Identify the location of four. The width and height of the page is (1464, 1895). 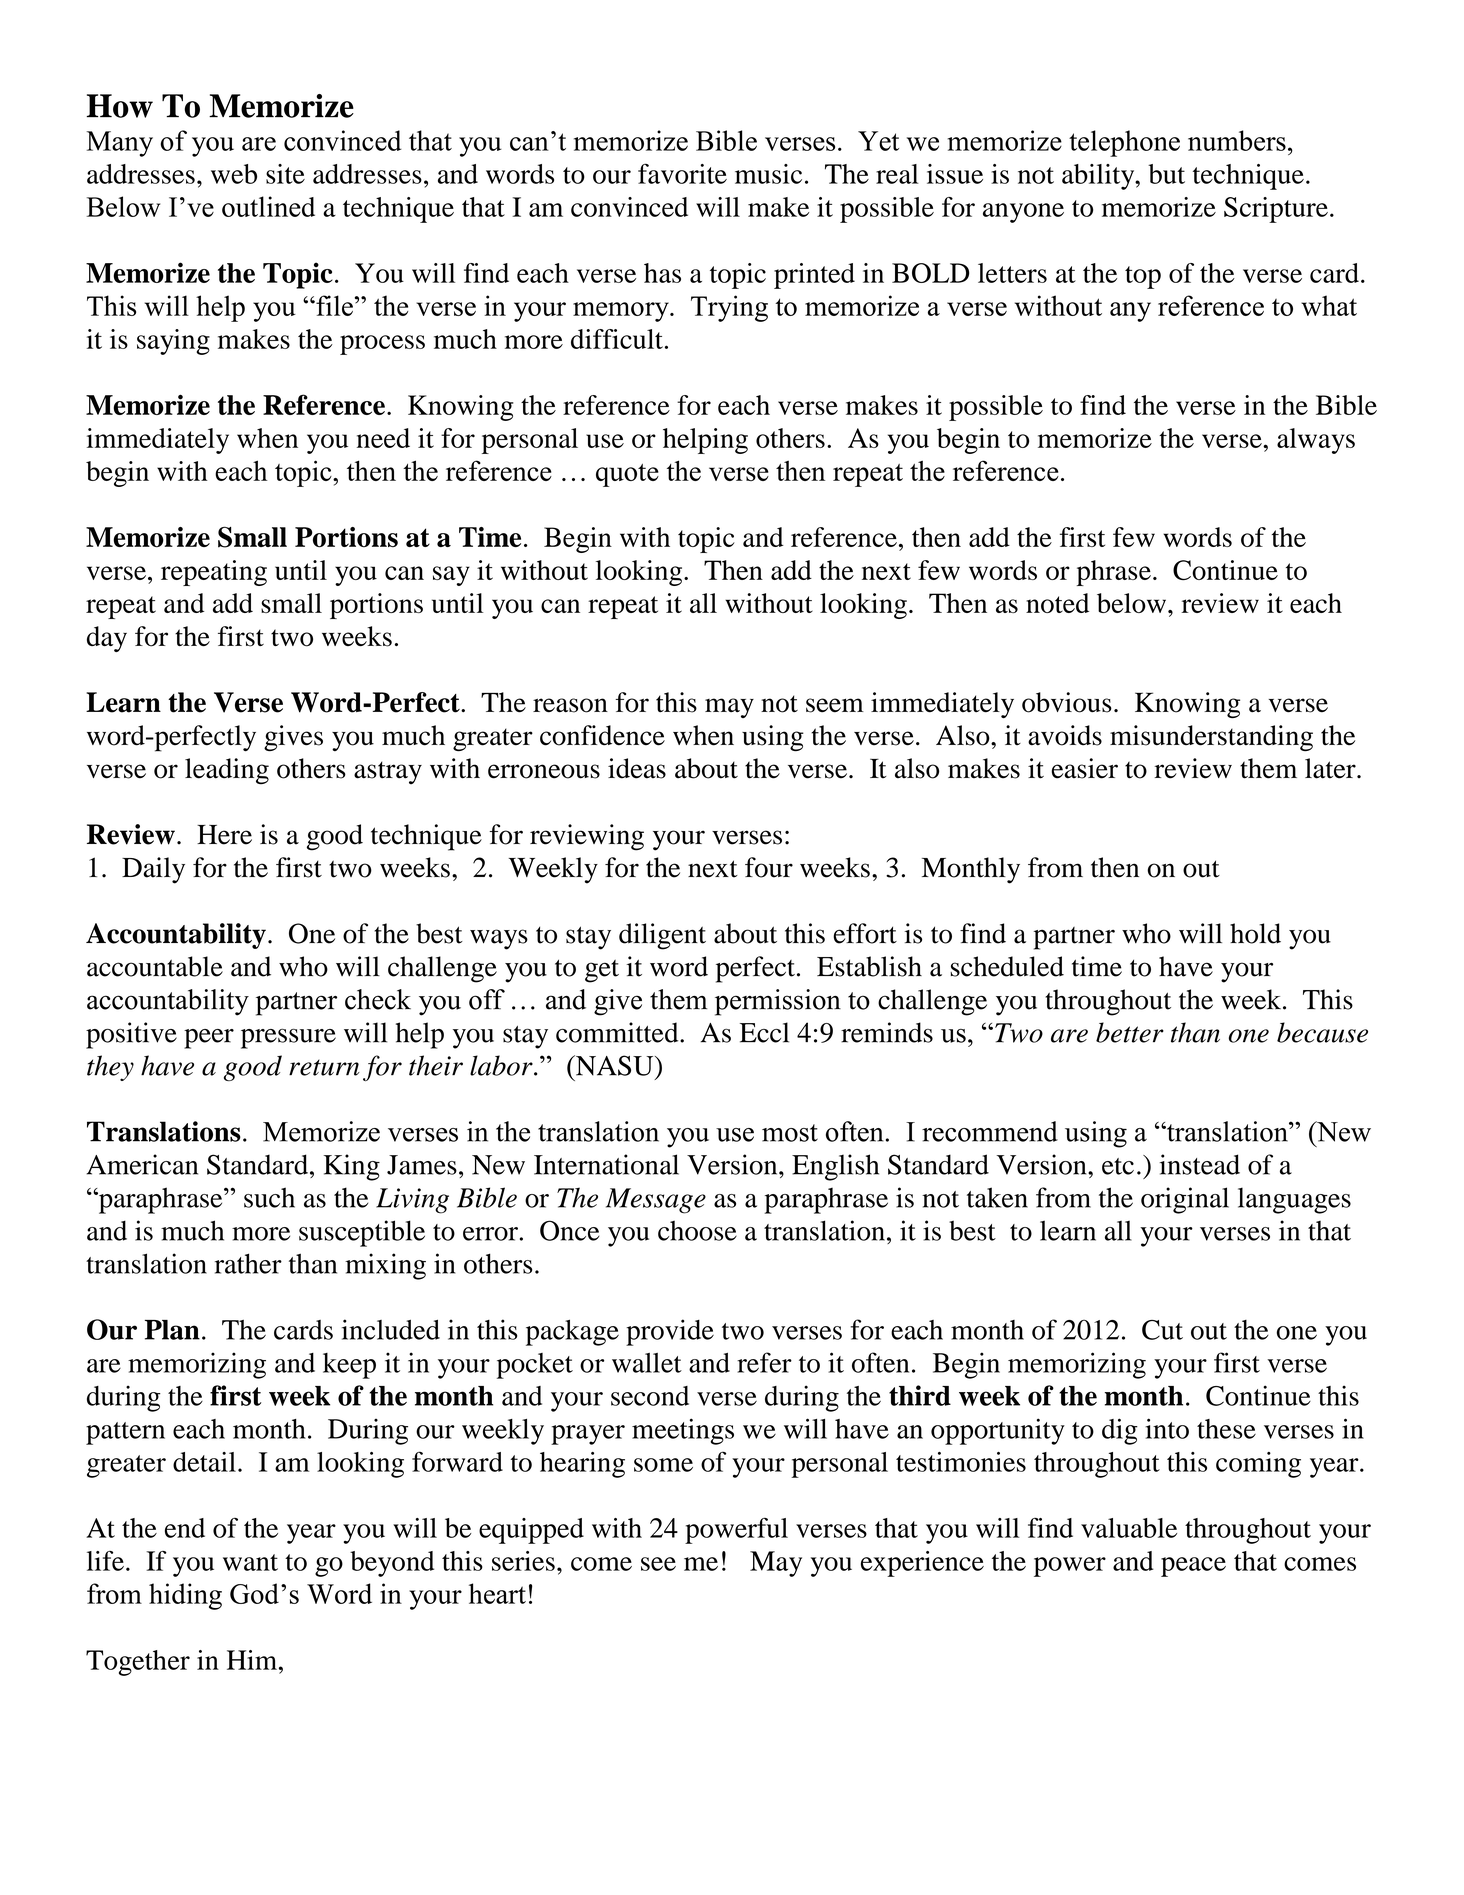
(769, 867).
